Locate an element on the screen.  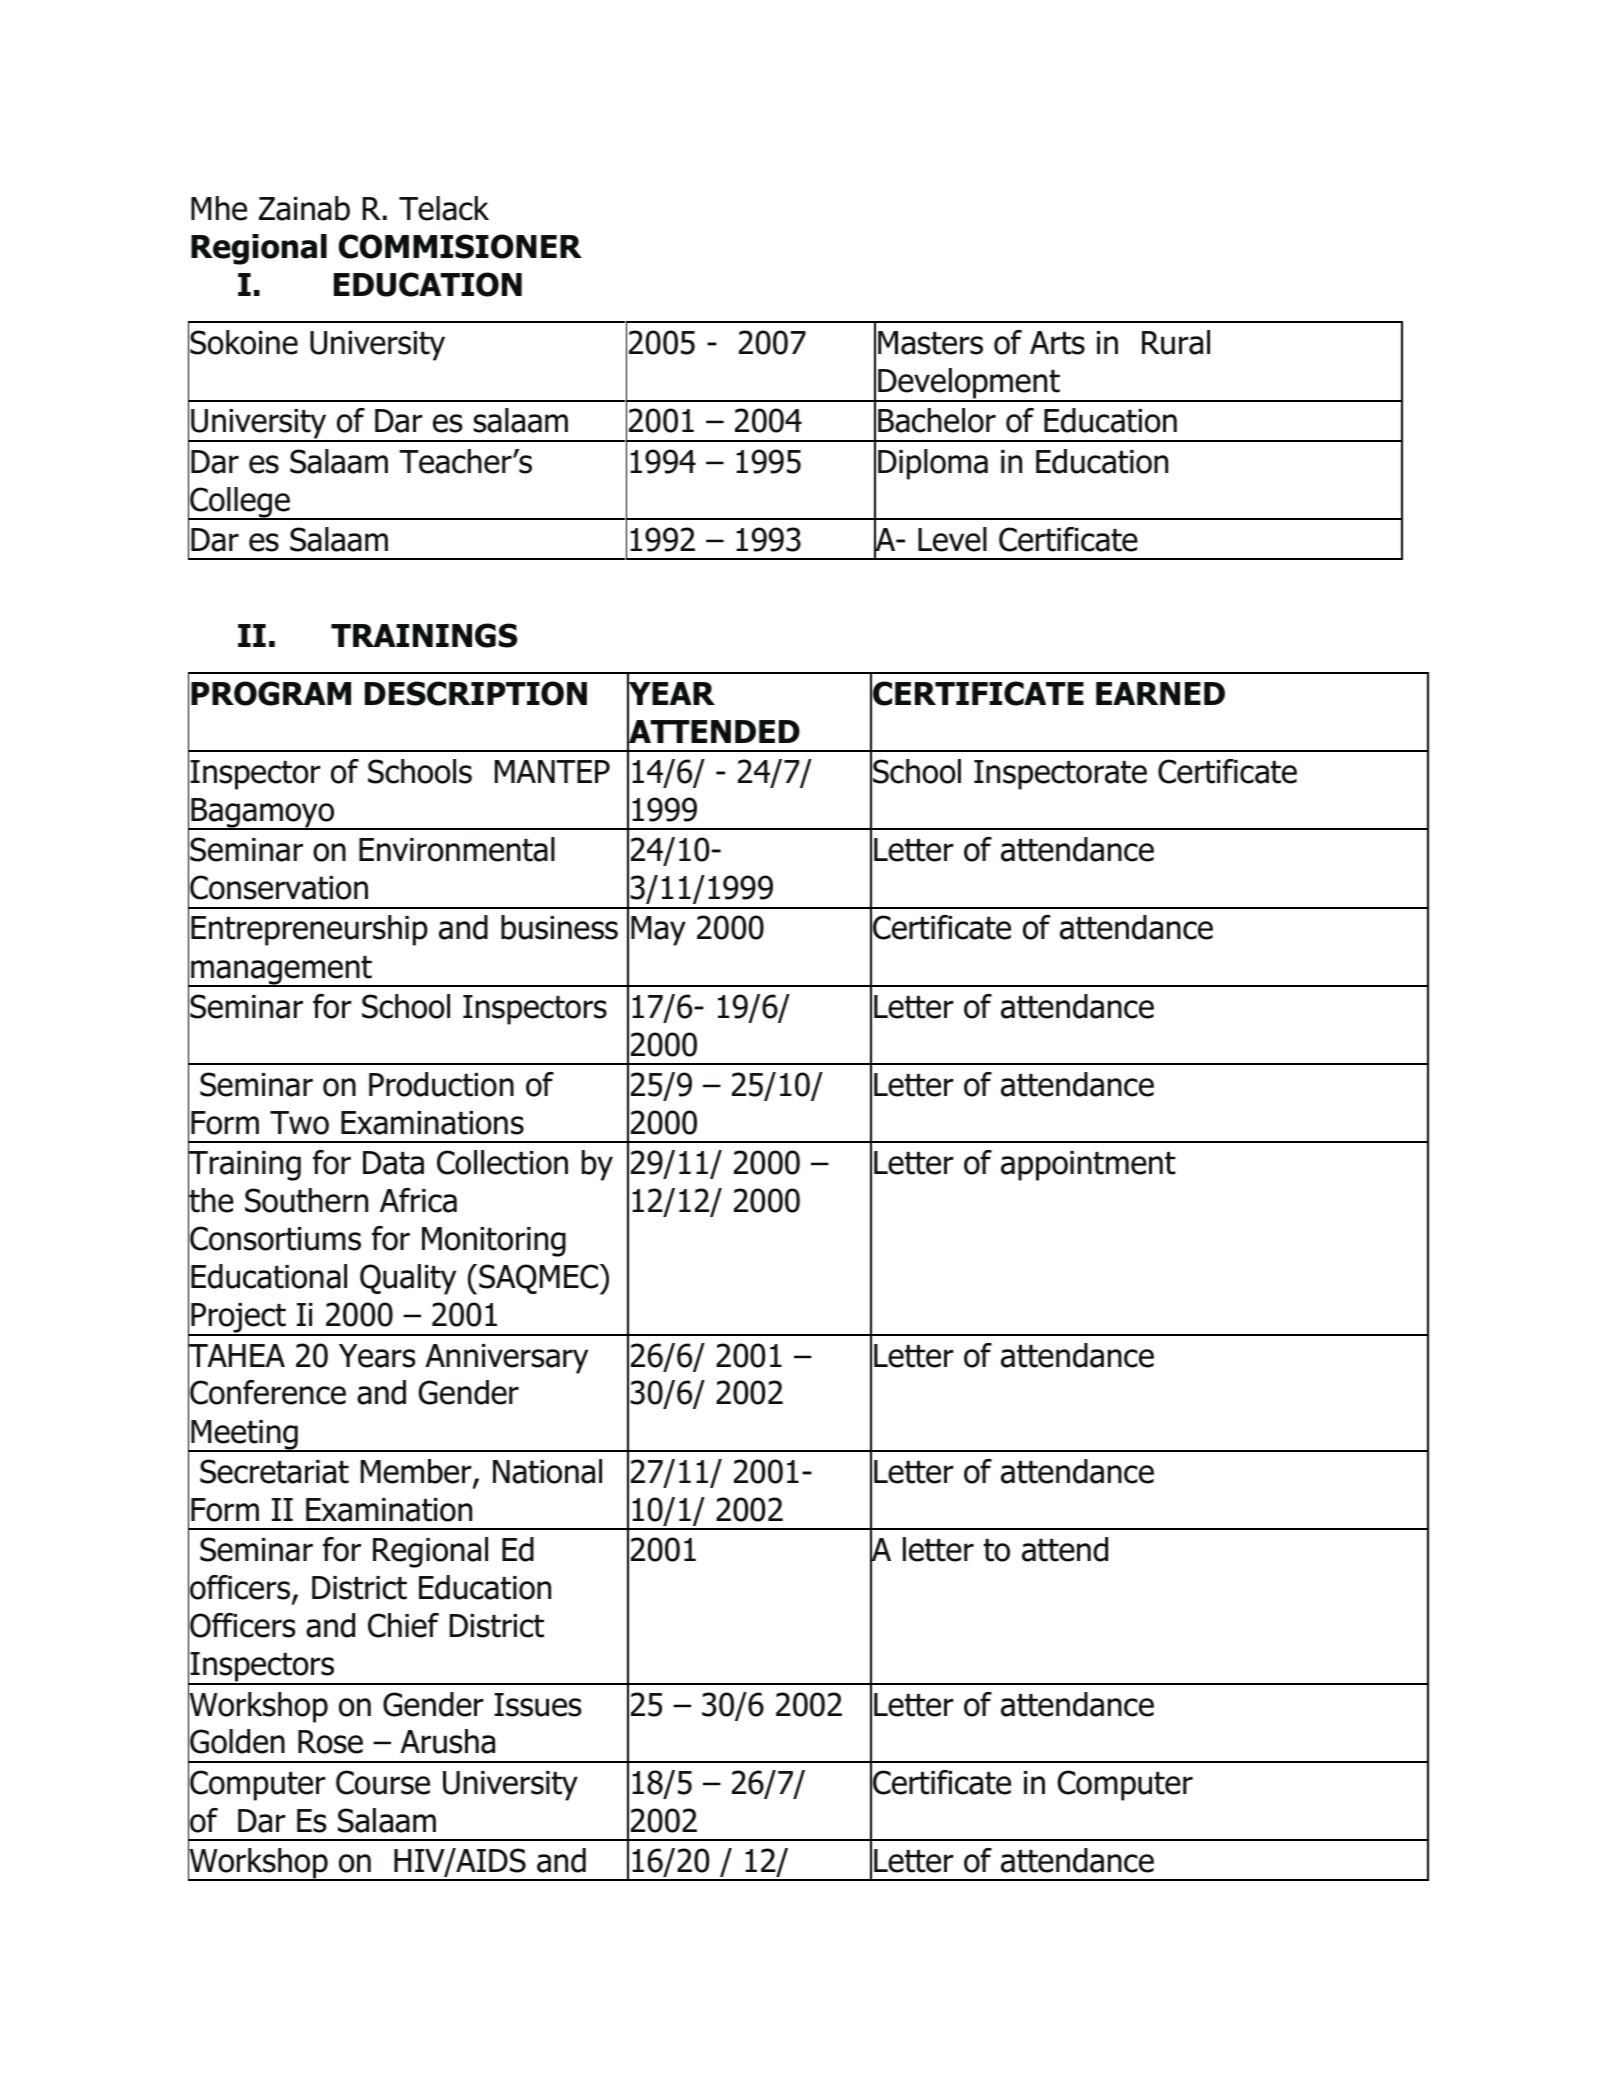
Monitoring is located at coordinates (494, 1242).
